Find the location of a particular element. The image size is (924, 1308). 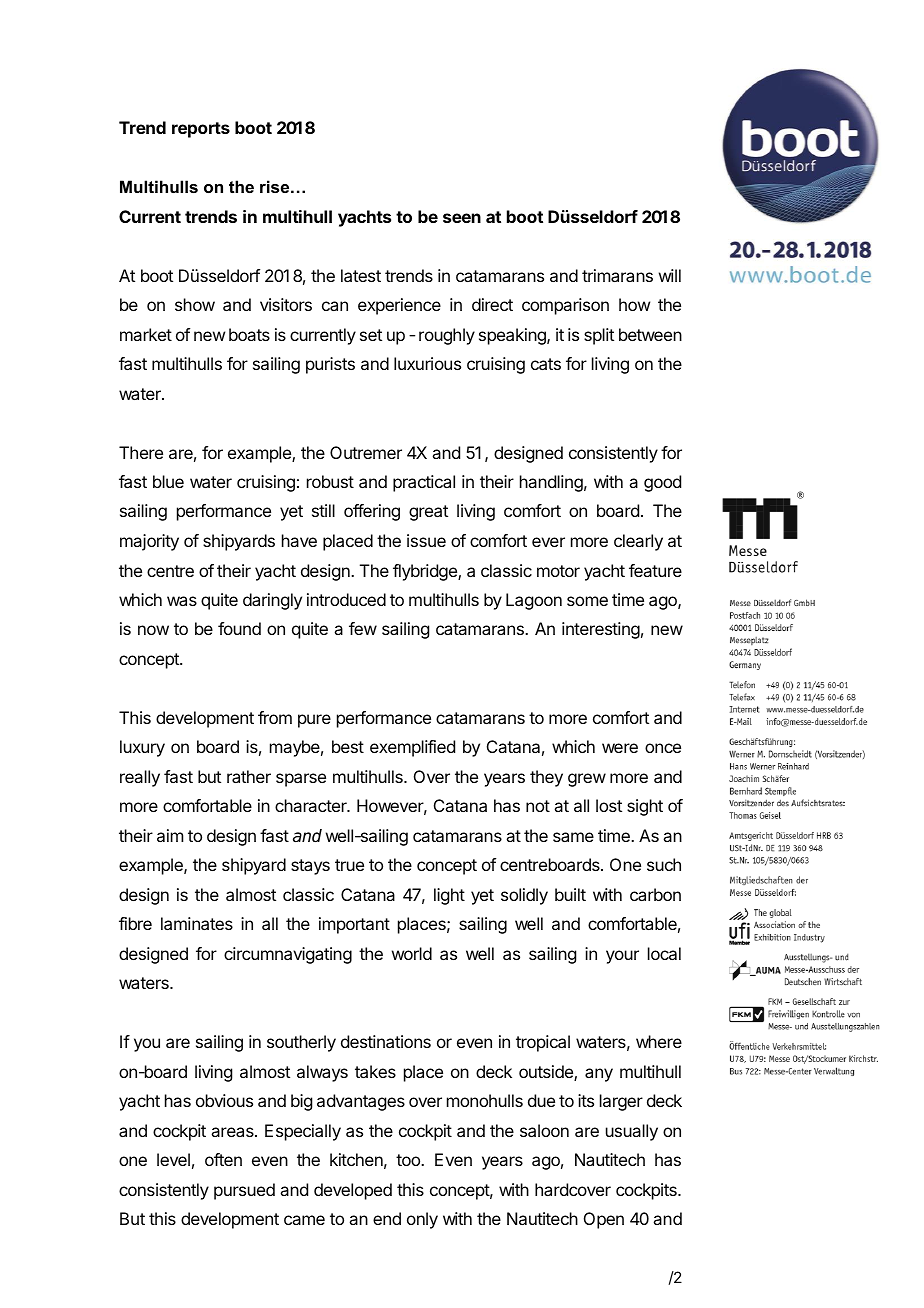

will is located at coordinates (670, 275).
